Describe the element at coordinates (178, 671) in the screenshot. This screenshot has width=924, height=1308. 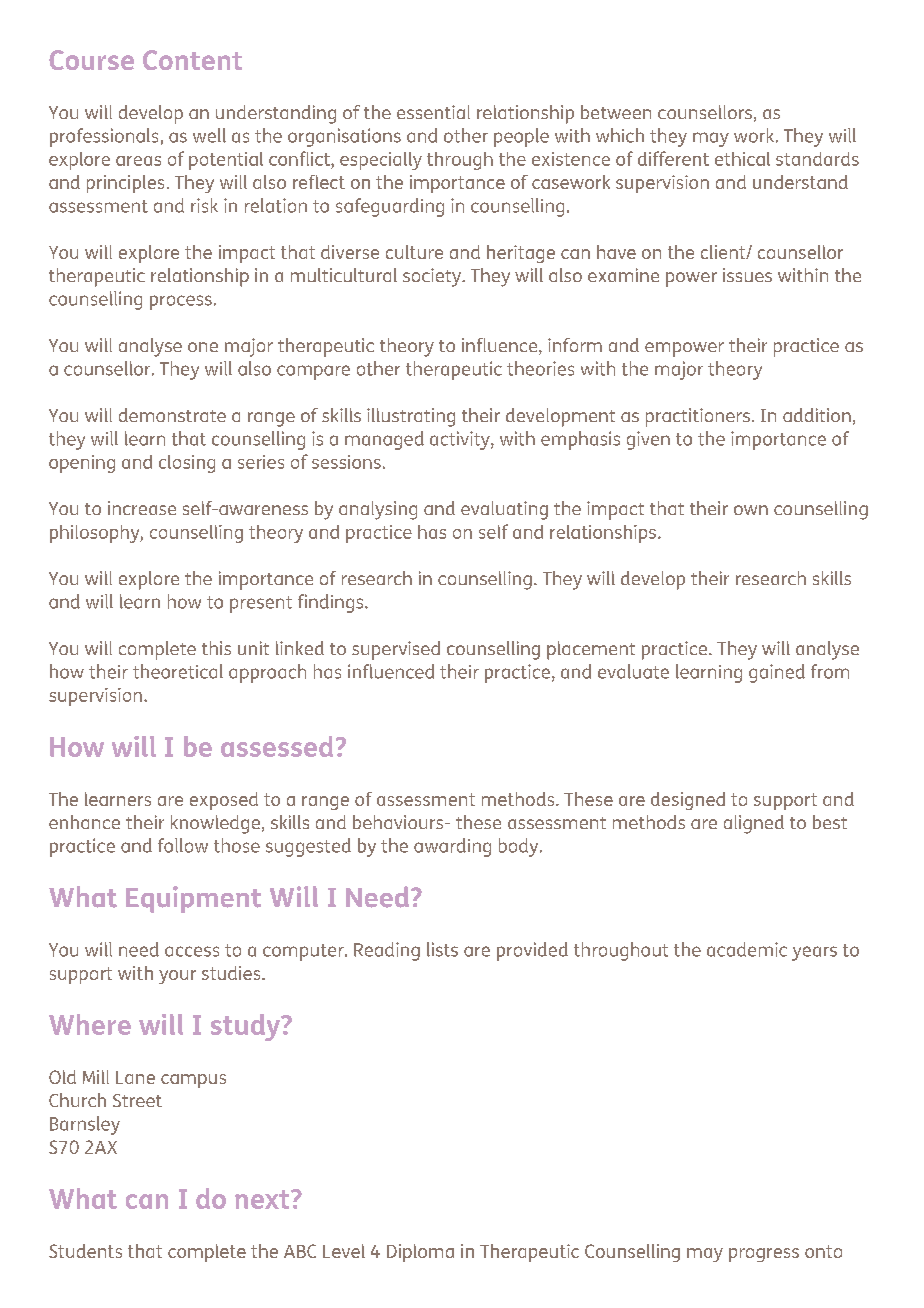
I see `theoretical` at that location.
